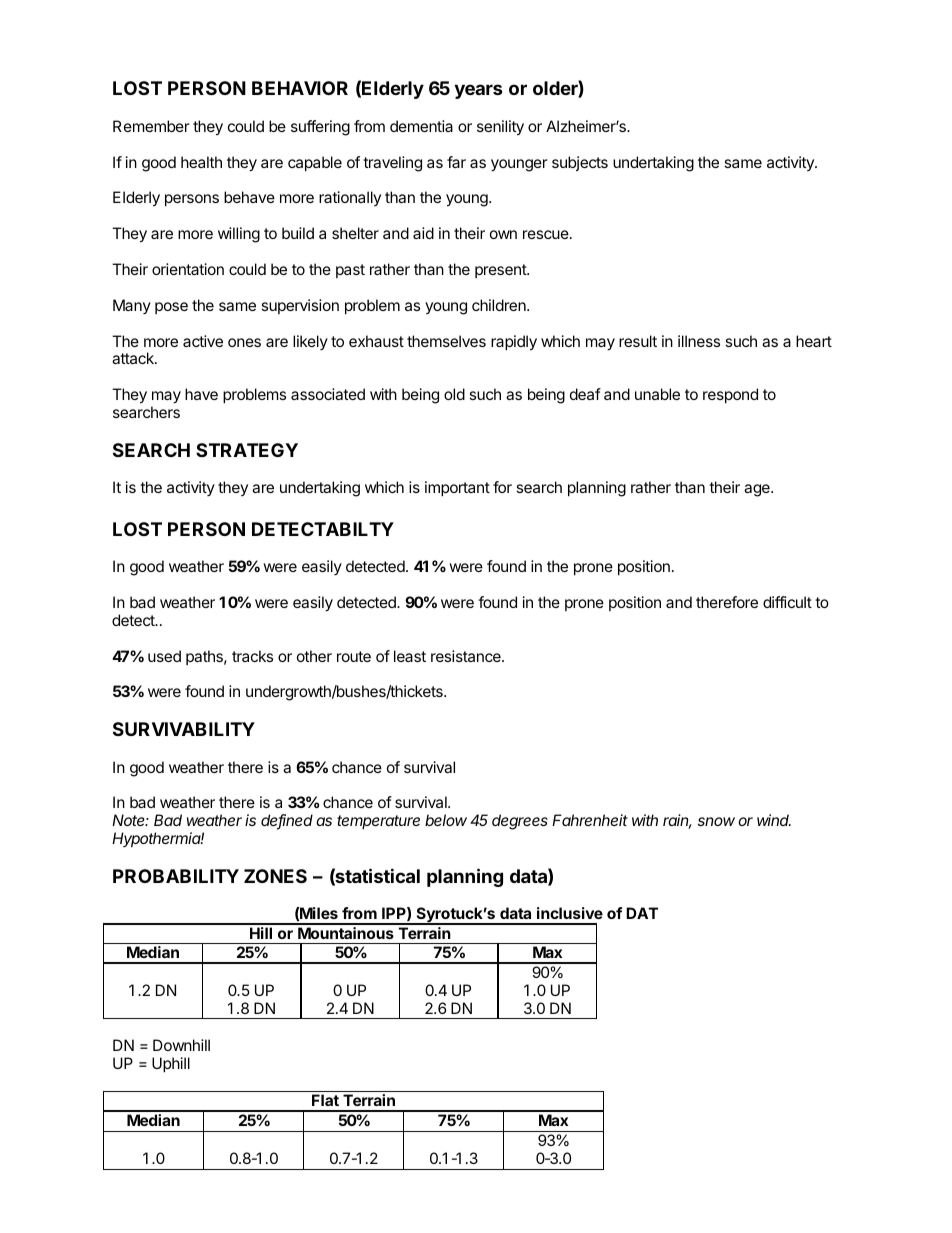 The width and height of the document is (952, 1233). I want to click on active, so click(203, 341).
